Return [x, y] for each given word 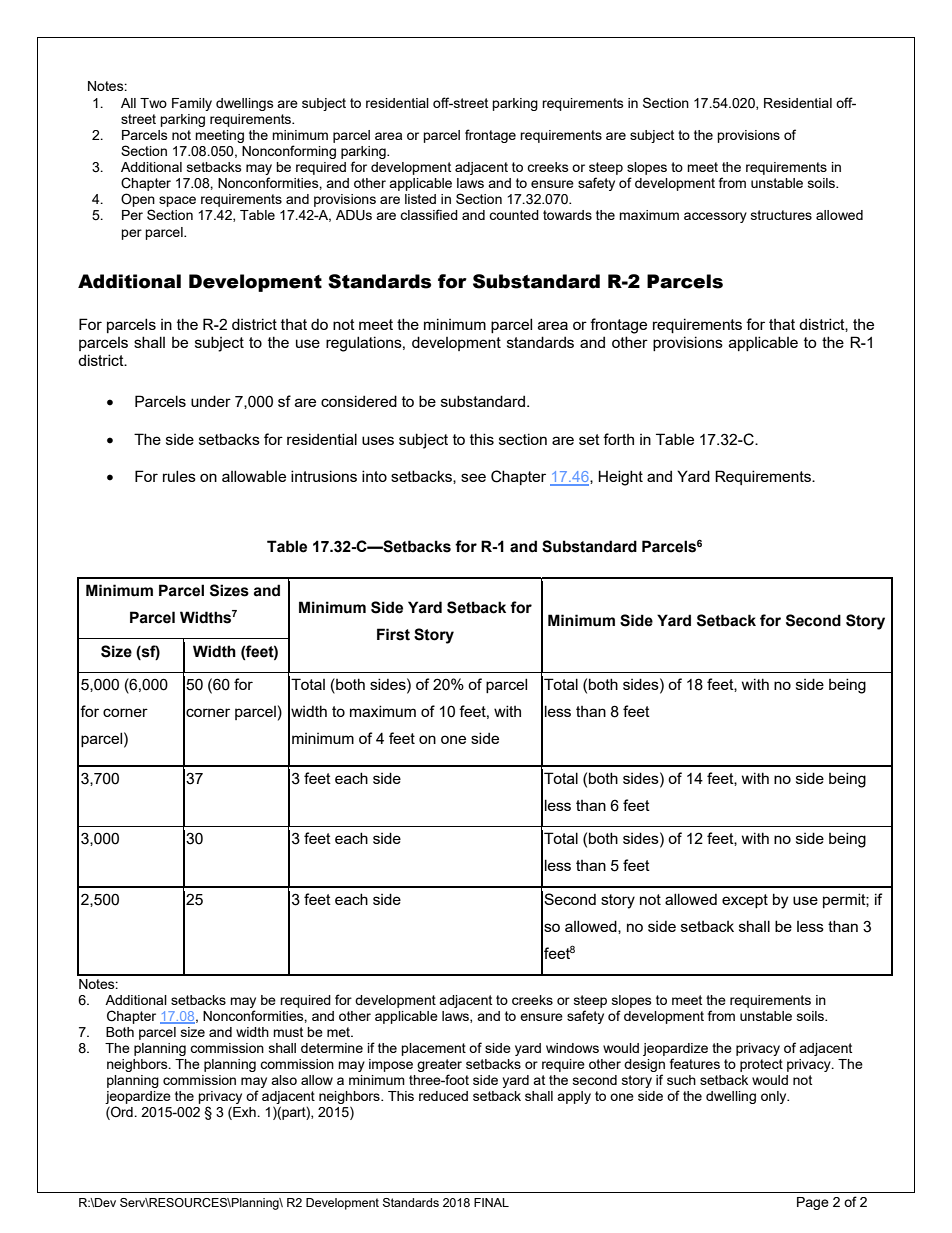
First [393, 634]
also [284, 1080]
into [374, 476]
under [211, 401]
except [745, 901]
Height [620, 478]
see [473, 477]
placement [433, 1049]
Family [192, 104]
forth [618, 439]
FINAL [491, 1202]
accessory [715, 217]
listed [420, 199]
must [288, 1032]
